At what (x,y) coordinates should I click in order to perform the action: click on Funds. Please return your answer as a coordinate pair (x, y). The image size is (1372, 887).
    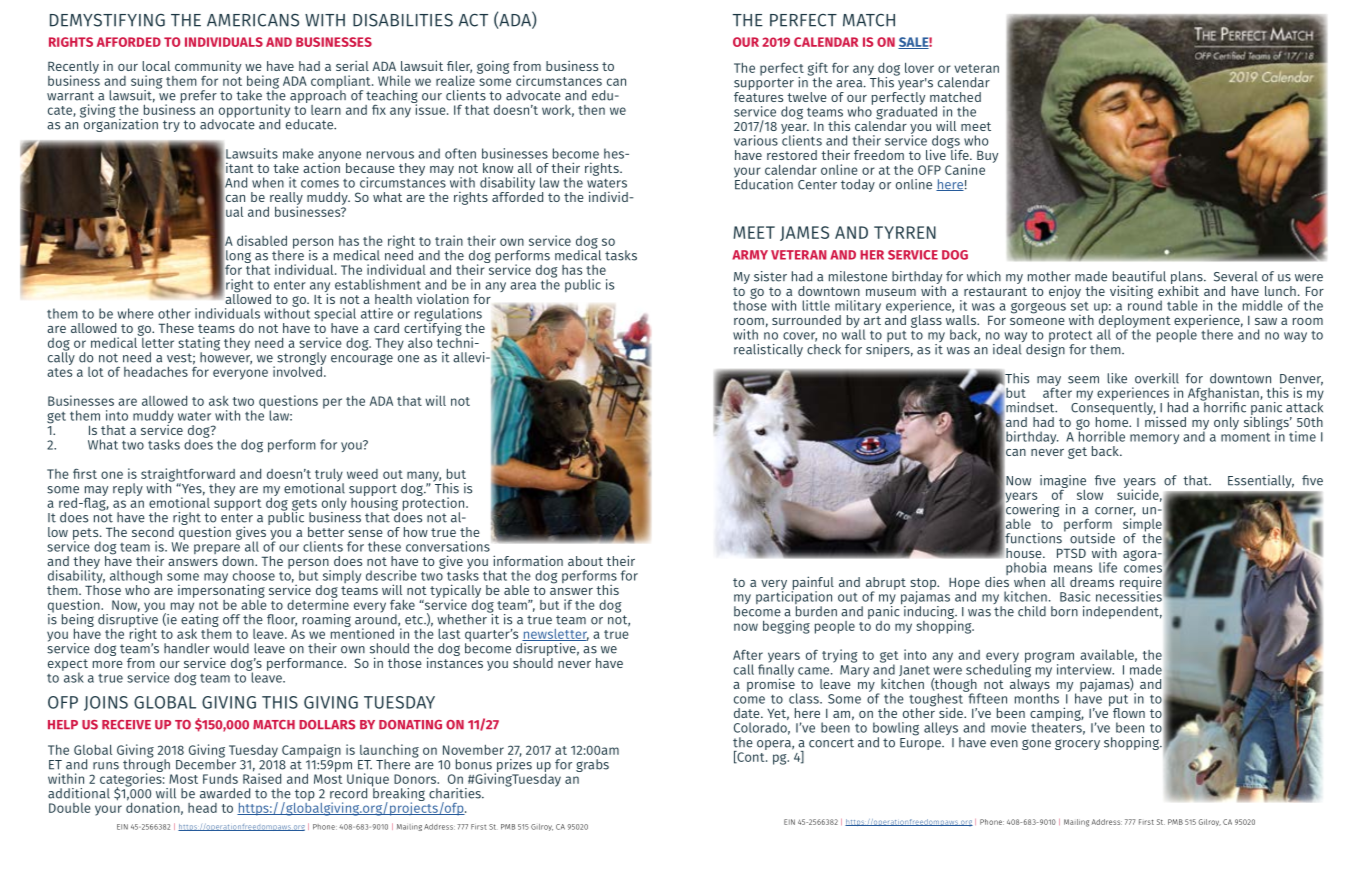
    Looking at the image, I should click on (220, 779).
